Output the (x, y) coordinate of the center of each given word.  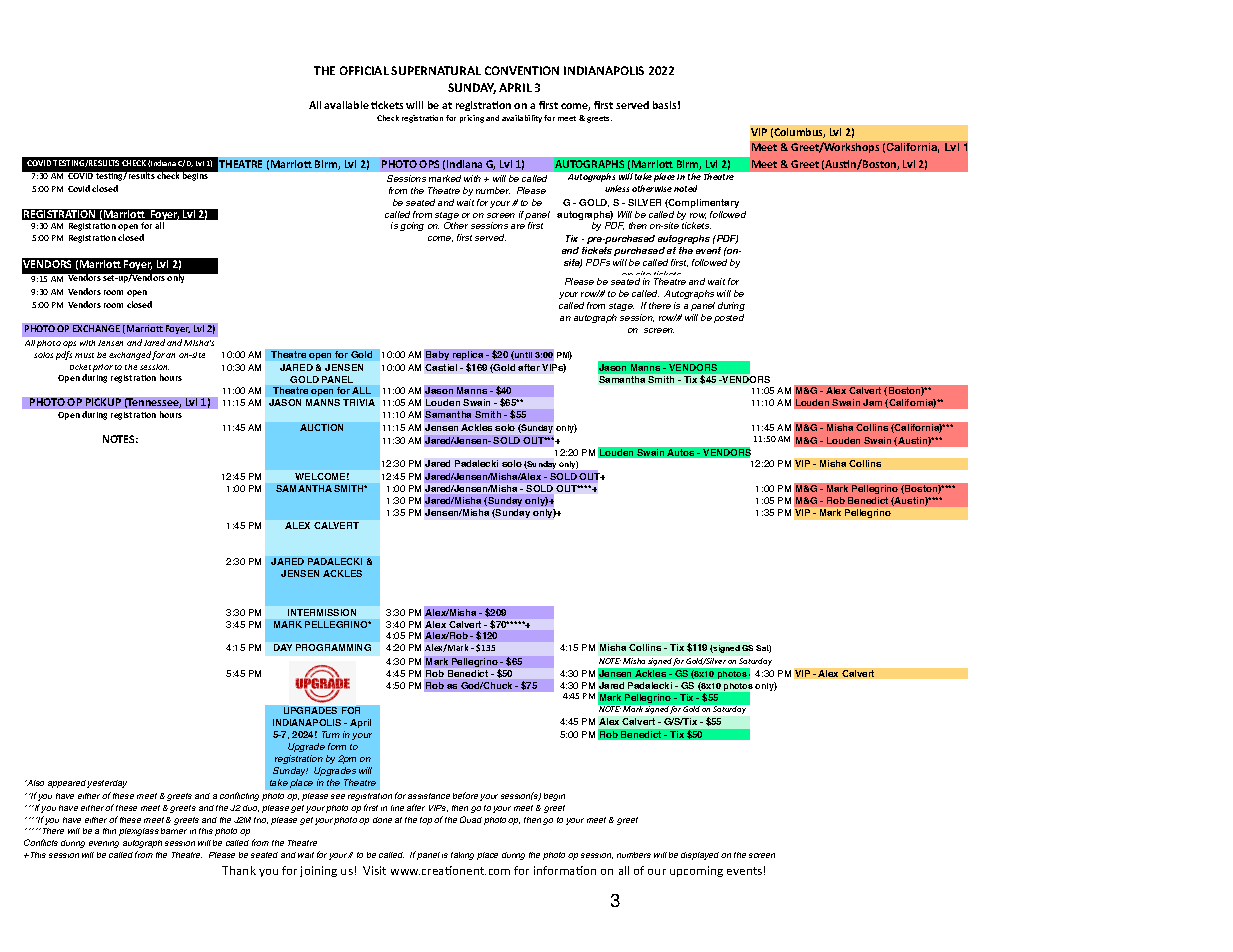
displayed (700, 856)
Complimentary (703, 203)
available (346, 105)
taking (462, 856)
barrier (174, 831)
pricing (472, 119)
